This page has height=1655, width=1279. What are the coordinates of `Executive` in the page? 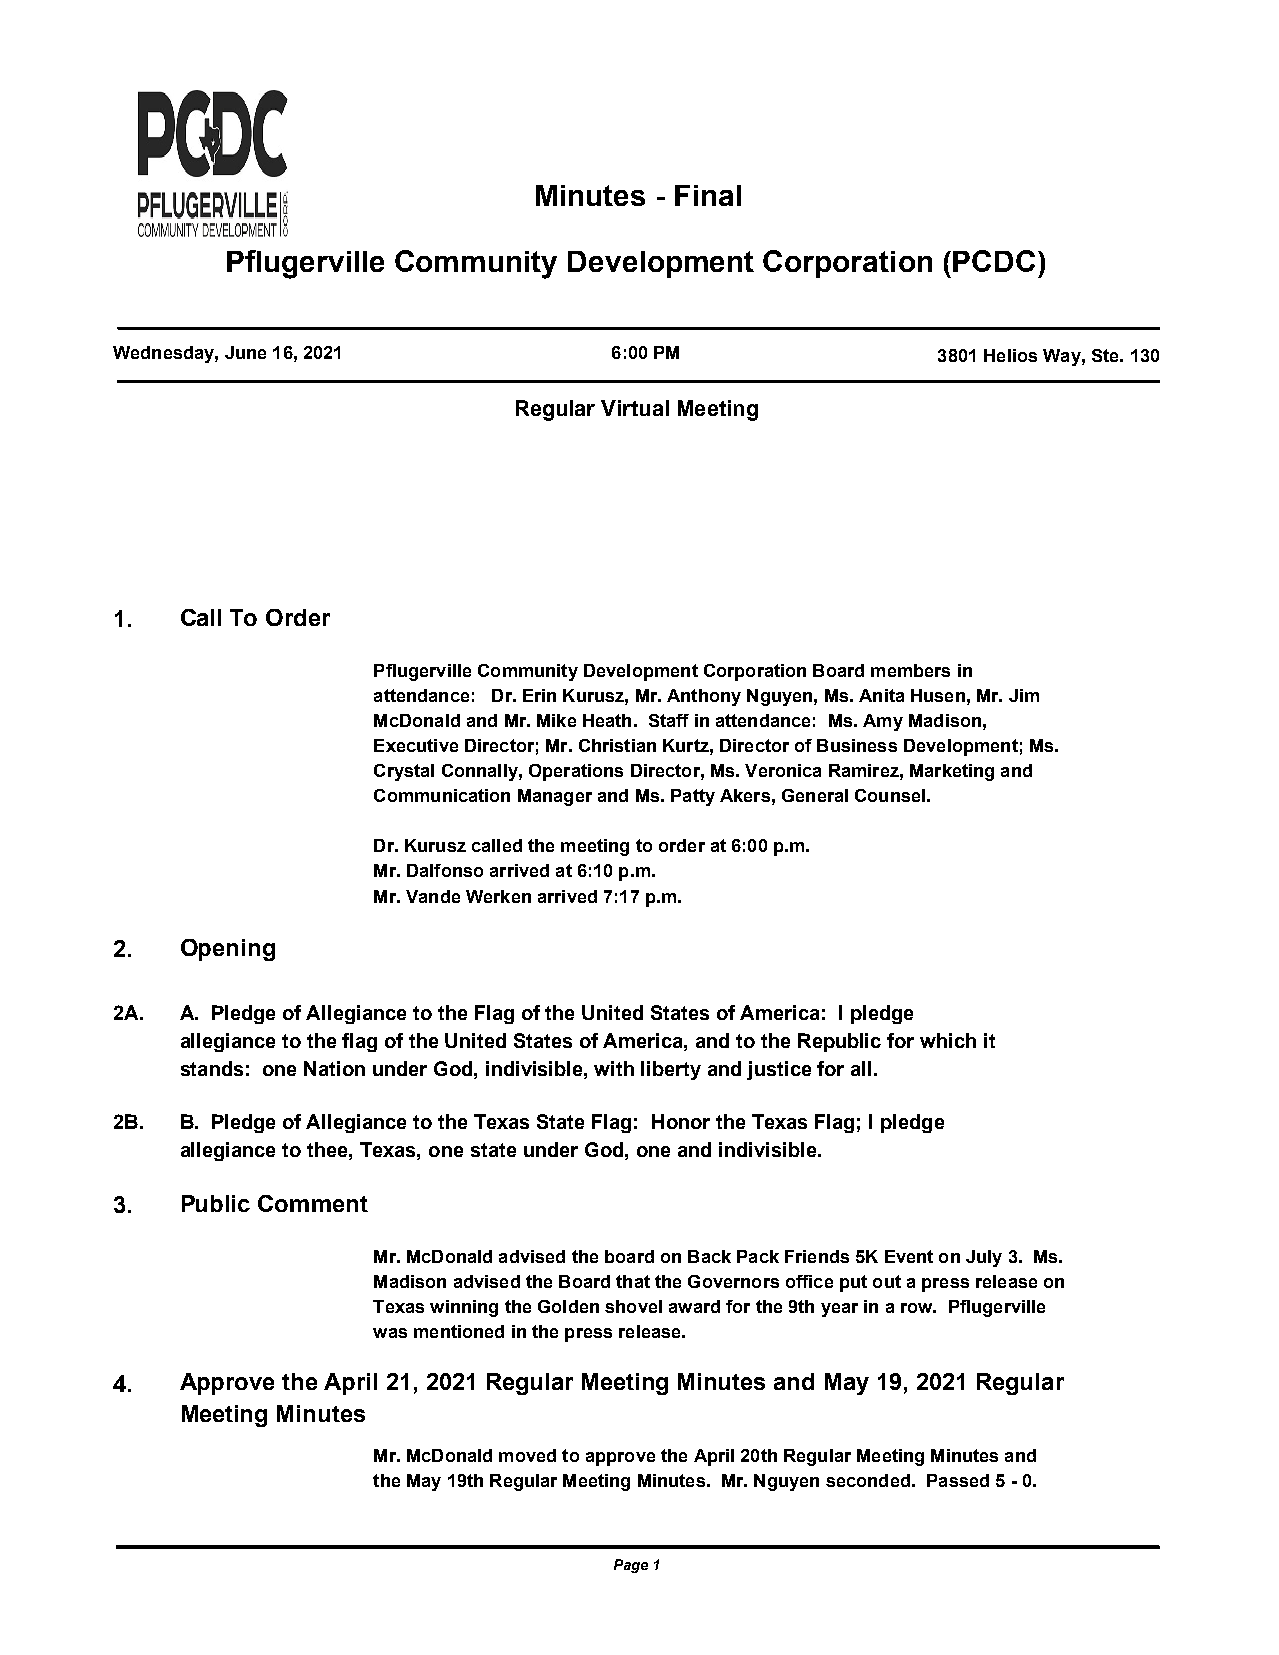 It's located at (416, 745).
